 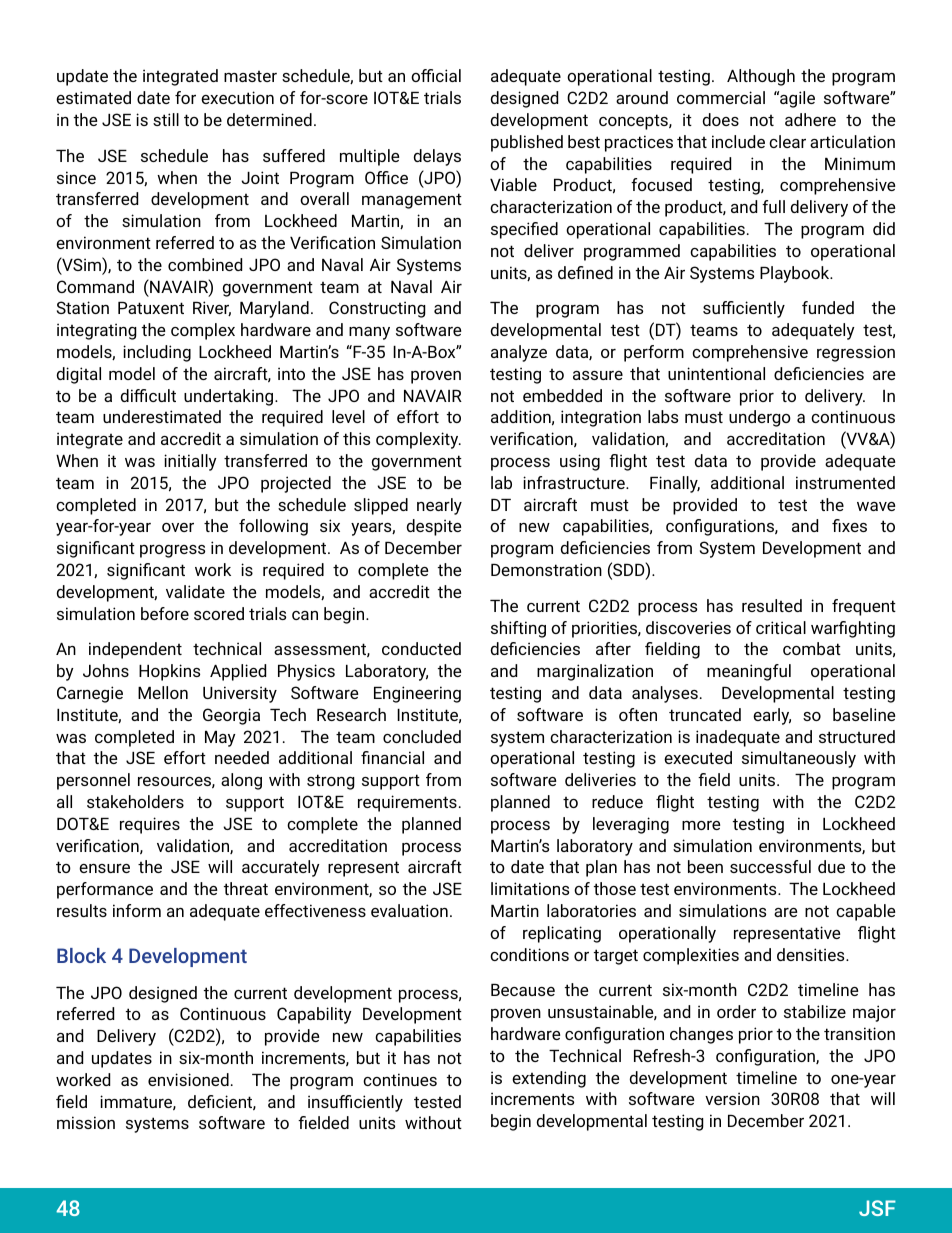 What do you see at coordinates (166, 119) in the screenshot?
I see `still` at bounding box center [166, 119].
